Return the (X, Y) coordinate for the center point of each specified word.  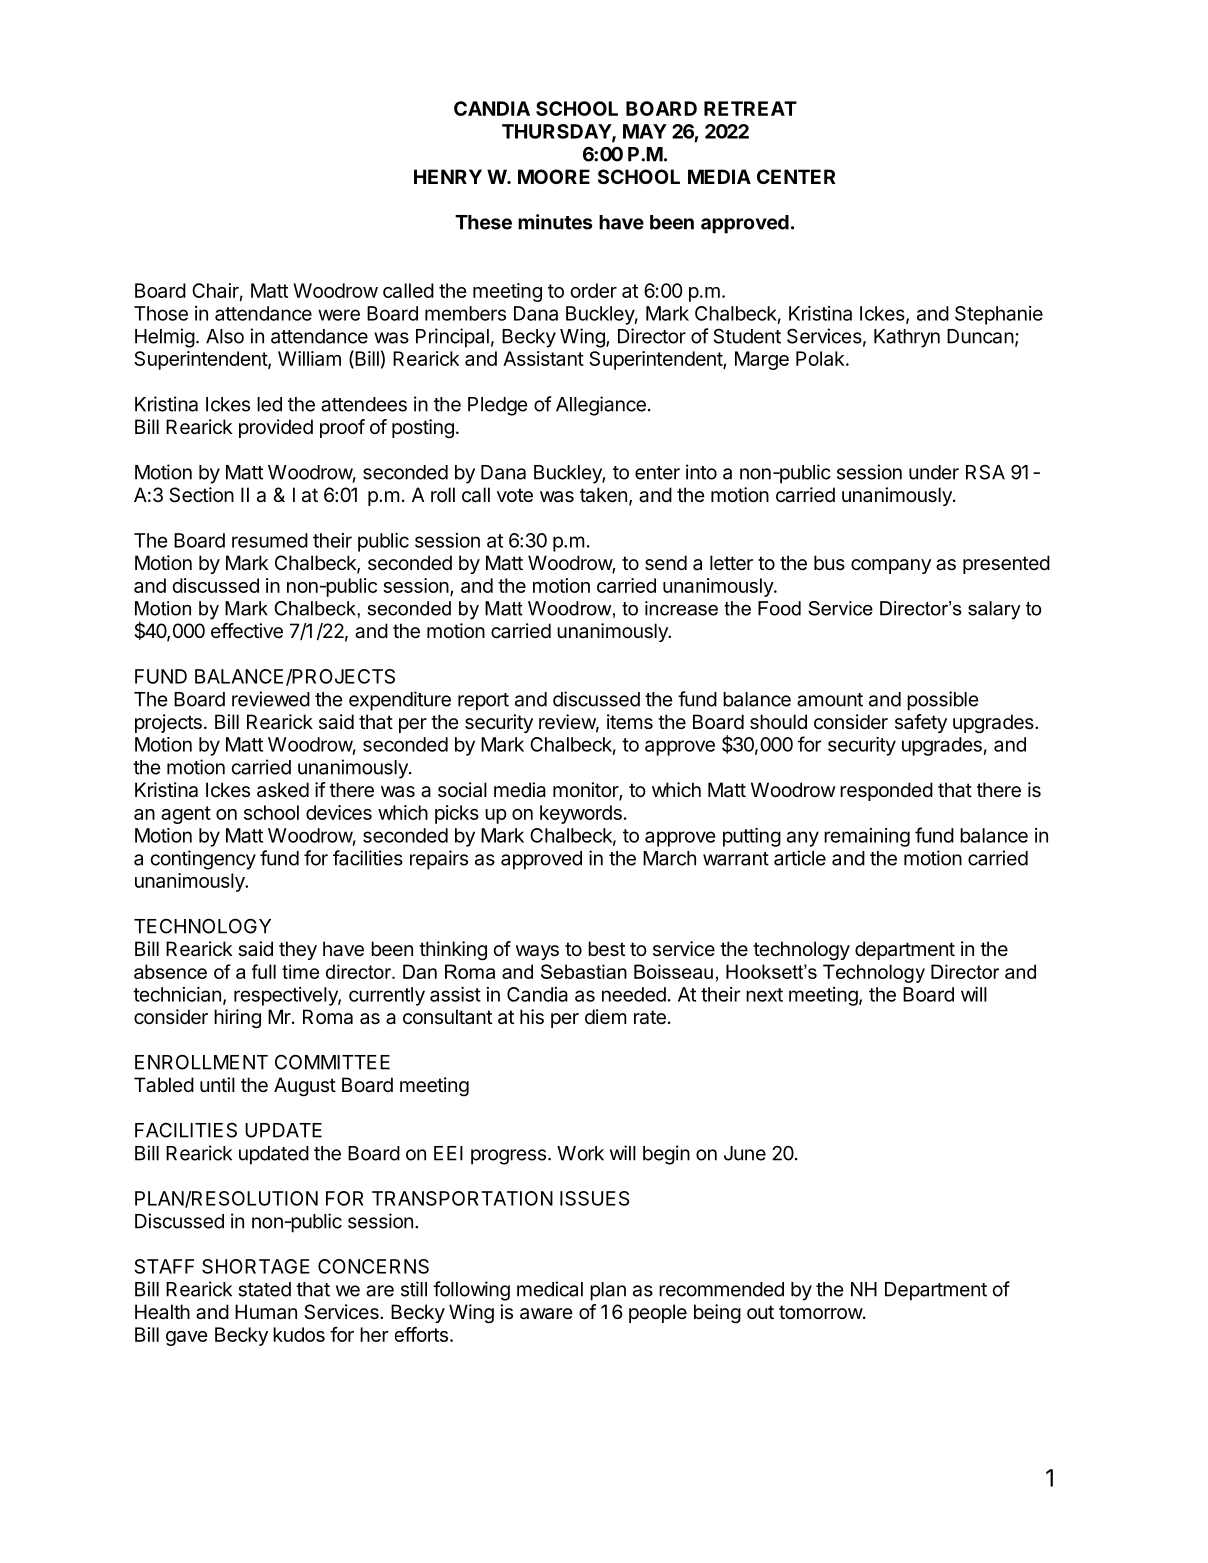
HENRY (448, 176)
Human (266, 1312)
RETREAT (750, 108)
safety (921, 723)
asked (283, 790)
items (630, 722)
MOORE (554, 176)
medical (550, 1289)
